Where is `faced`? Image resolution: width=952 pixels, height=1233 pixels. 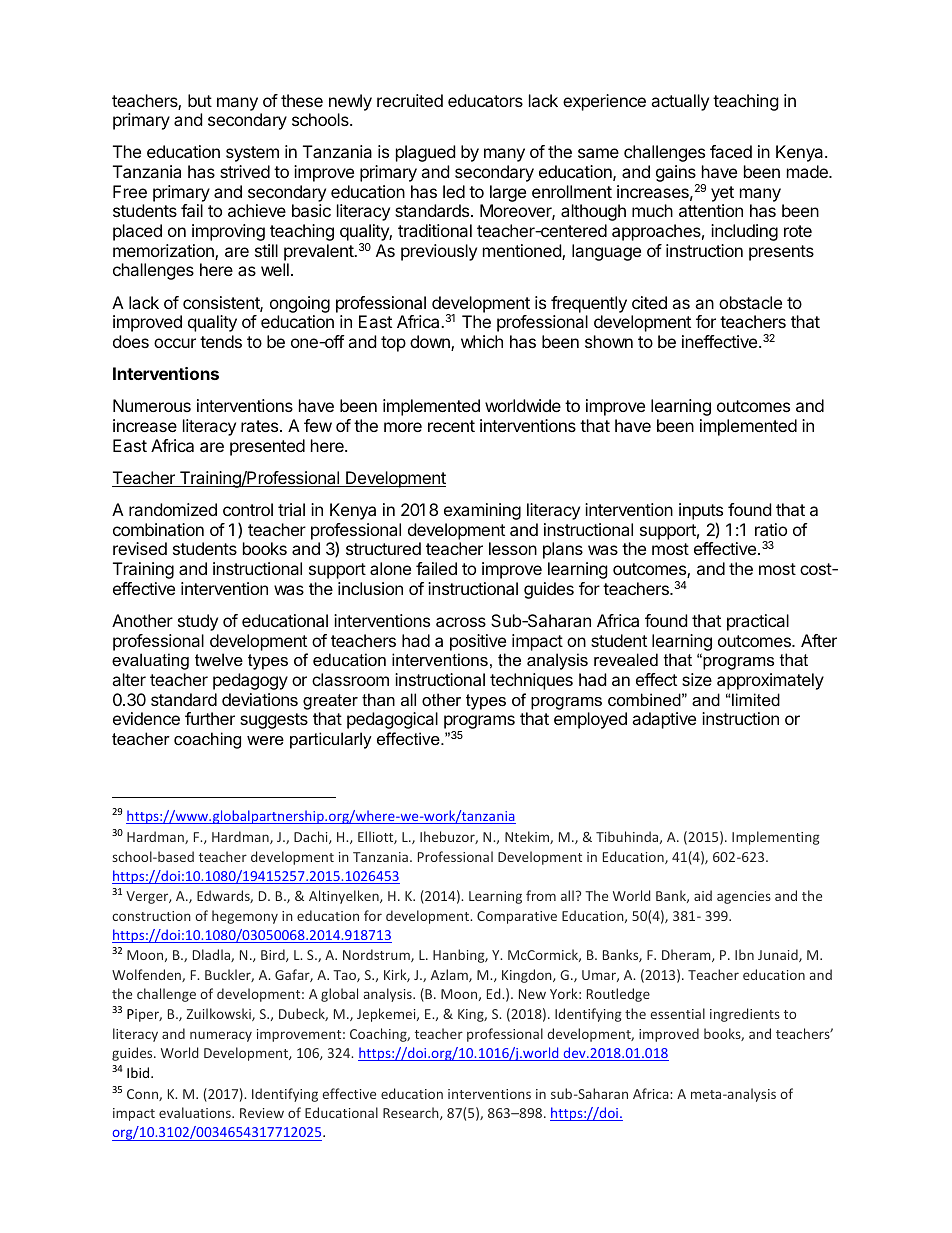 faced is located at coordinates (731, 151).
